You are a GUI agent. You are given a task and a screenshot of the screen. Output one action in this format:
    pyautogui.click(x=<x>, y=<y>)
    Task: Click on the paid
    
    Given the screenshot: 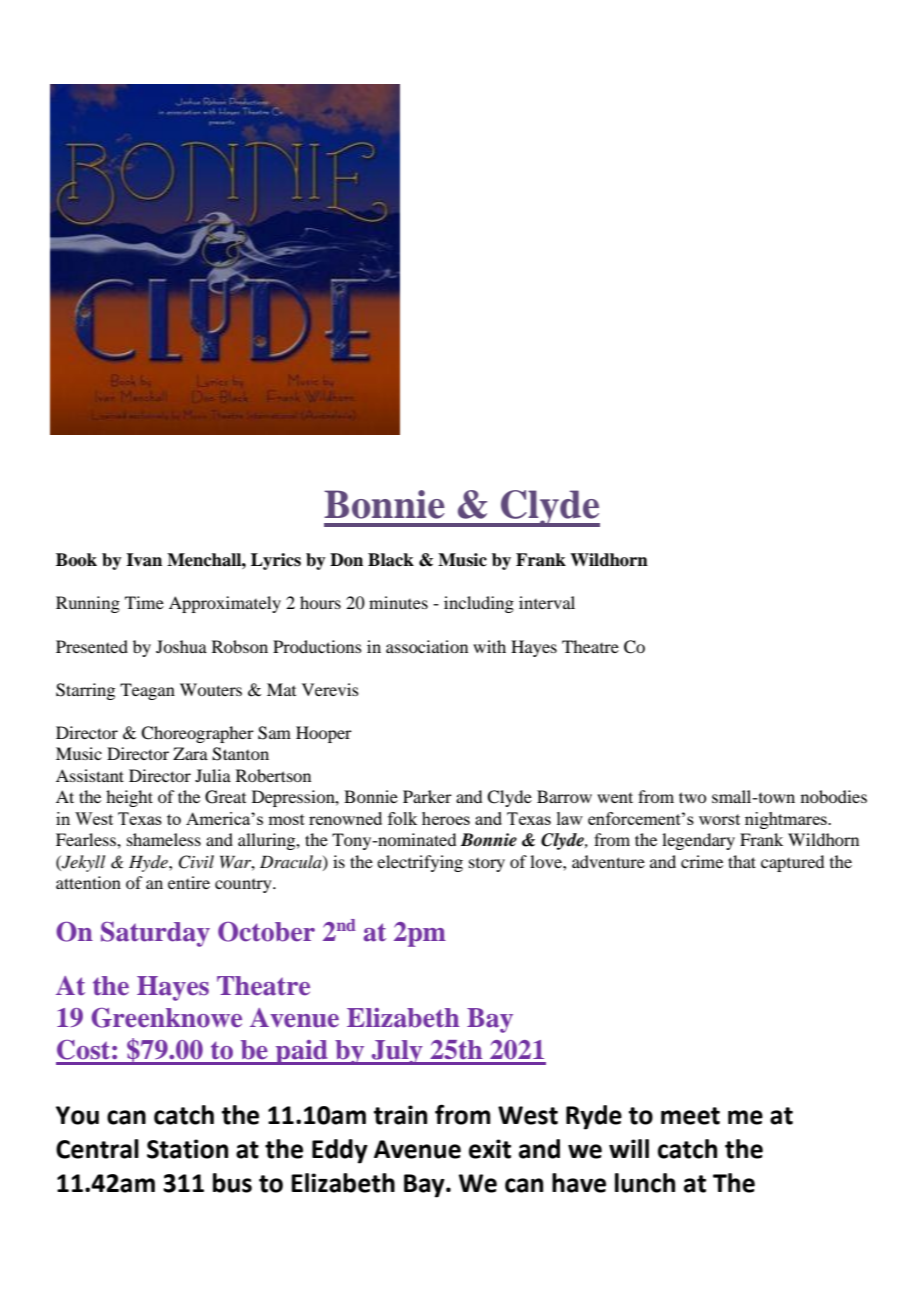 What is the action you would take?
    pyautogui.click(x=302, y=1052)
